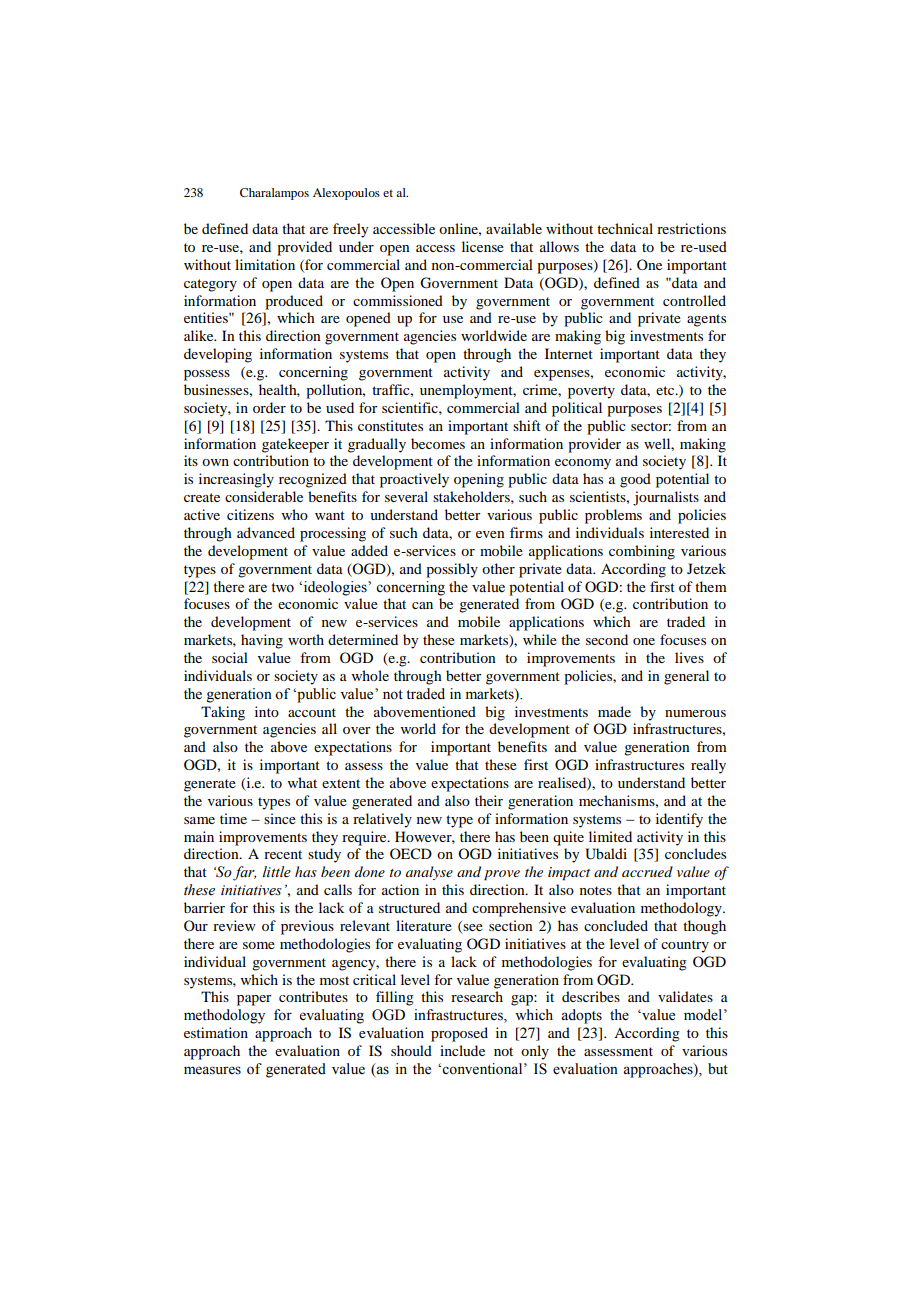  What do you see at coordinates (302, 782) in the image?
I see `what` at bounding box center [302, 782].
